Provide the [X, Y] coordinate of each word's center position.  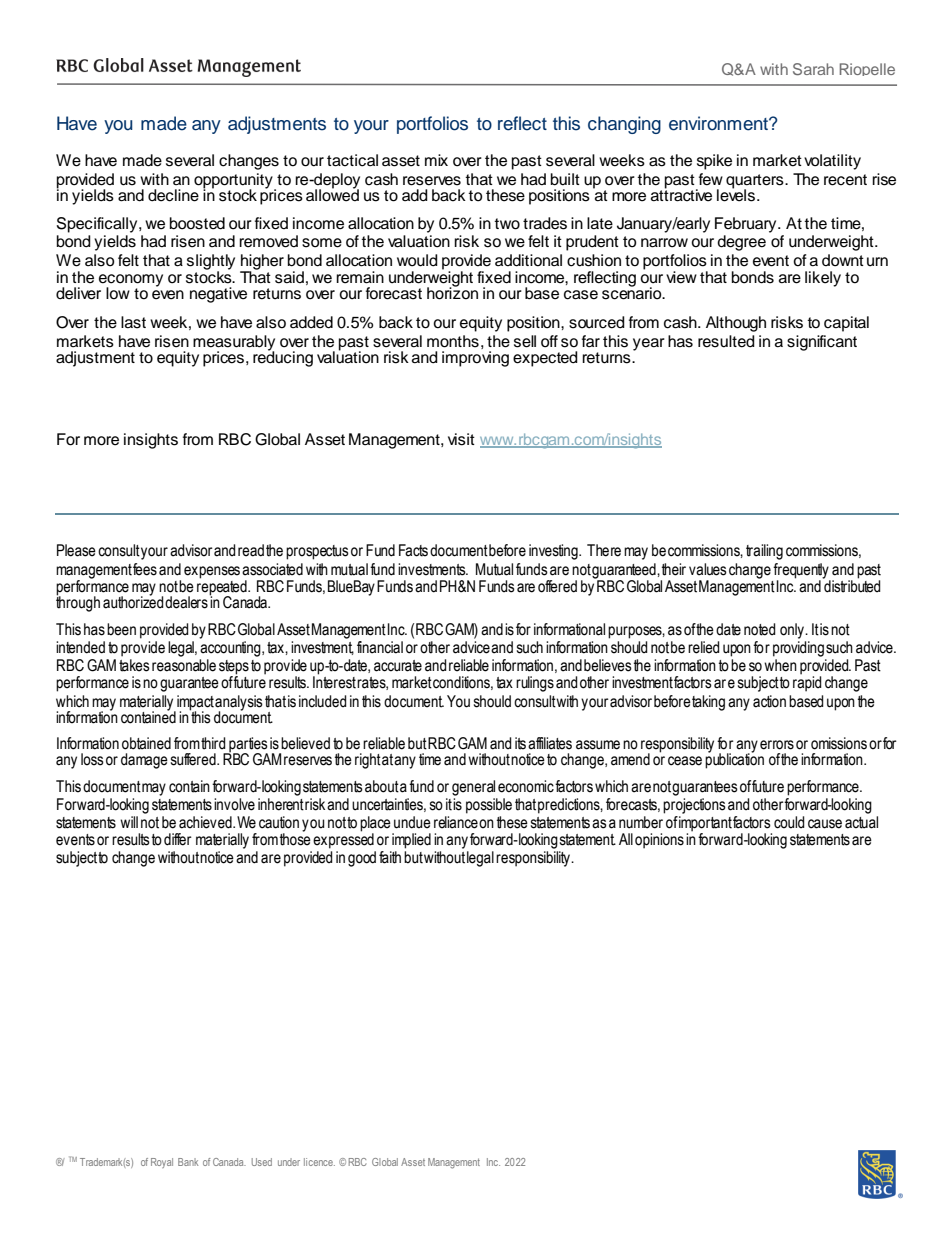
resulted [726, 341]
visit [461, 439]
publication [734, 760]
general [473, 788]
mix [436, 160]
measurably [234, 343]
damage [144, 761]
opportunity [234, 181]
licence [319, 1162]
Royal [162, 1163]
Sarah [813, 69]
